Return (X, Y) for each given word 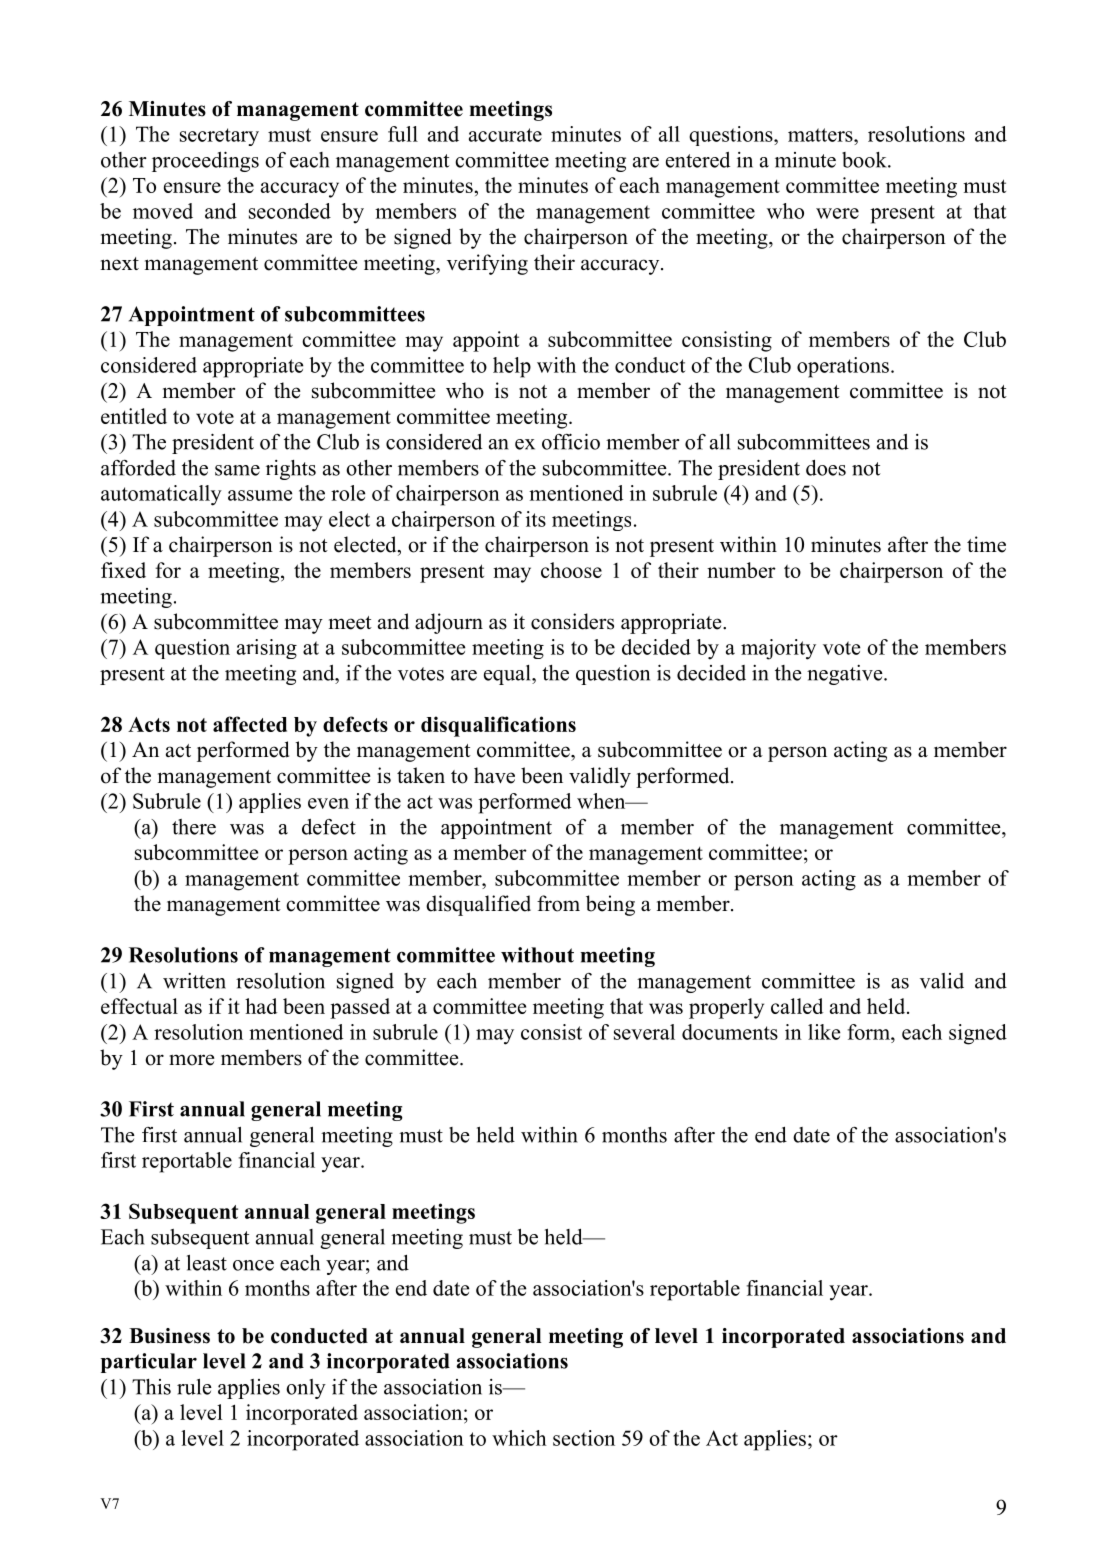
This (151, 1387)
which (519, 1438)
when (602, 801)
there (194, 827)
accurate (505, 135)
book (865, 160)
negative (846, 675)
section (584, 1438)
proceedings (205, 161)
